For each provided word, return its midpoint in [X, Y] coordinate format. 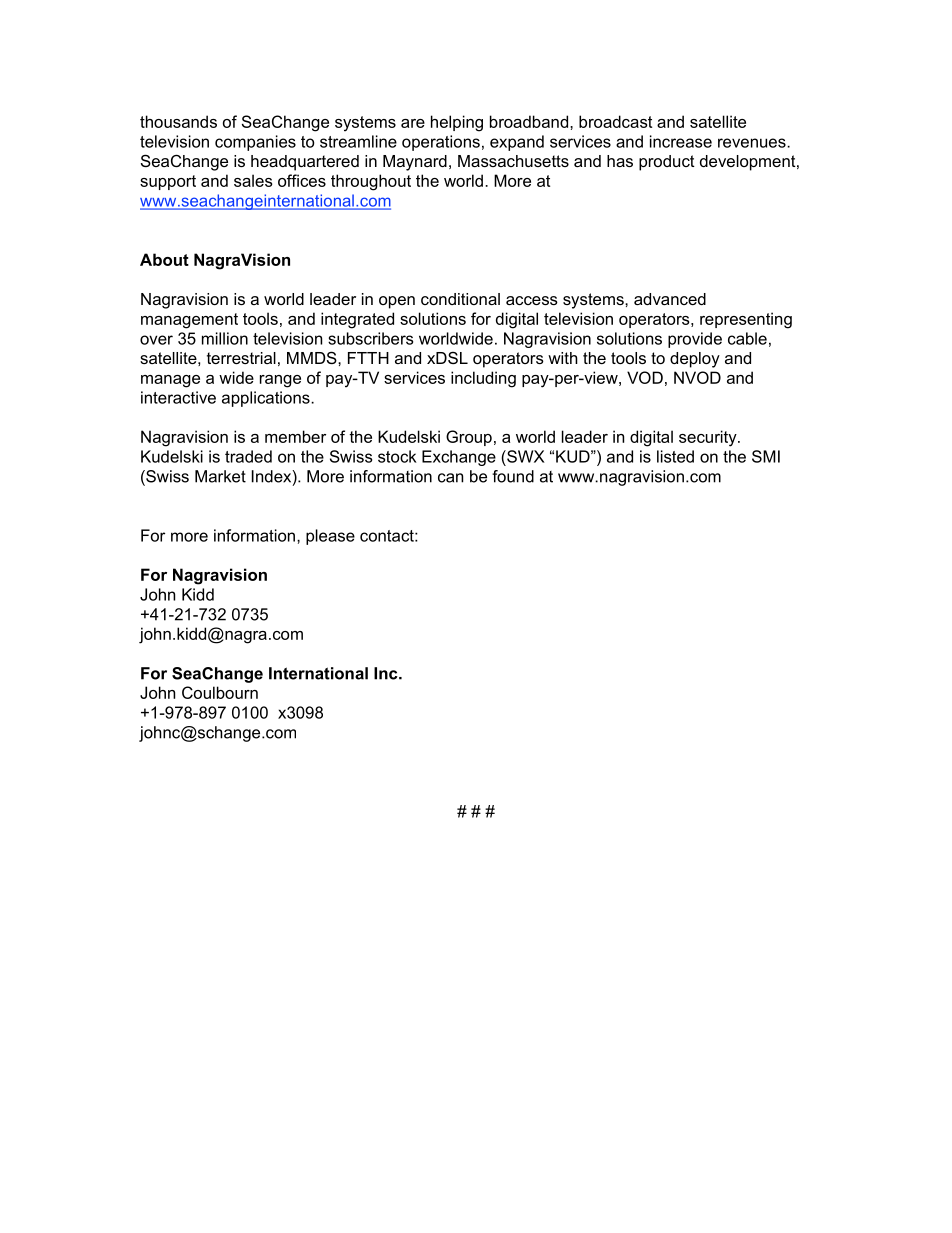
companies [255, 143]
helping [457, 123]
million [225, 338]
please [330, 537]
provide [695, 340]
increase [681, 141]
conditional [460, 299]
